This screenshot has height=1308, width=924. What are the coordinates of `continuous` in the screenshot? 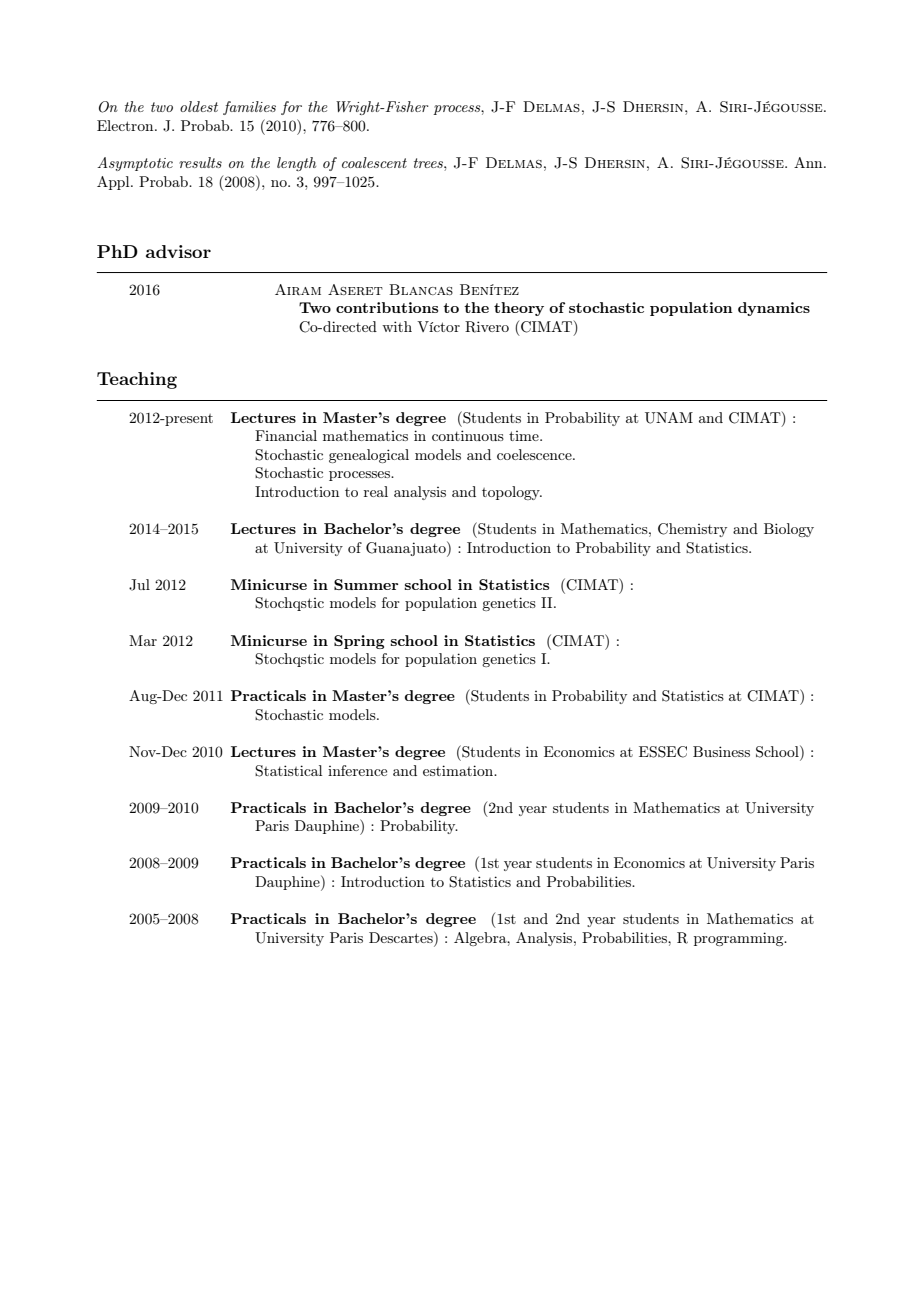 It's located at (468, 435).
